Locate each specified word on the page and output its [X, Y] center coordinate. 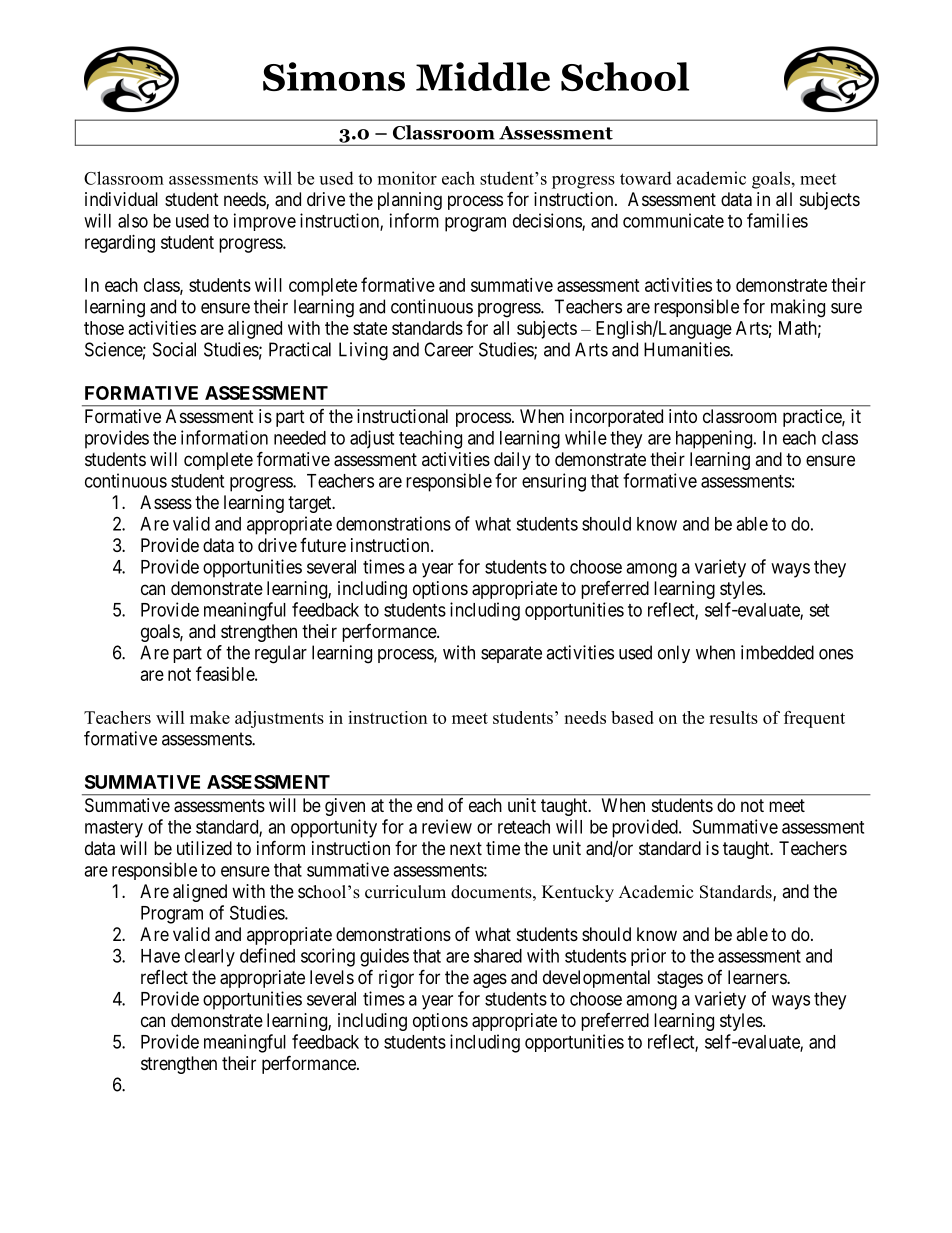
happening [715, 439]
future [323, 545]
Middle [483, 76]
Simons [334, 76]
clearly [210, 958]
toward [646, 178]
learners [758, 977]
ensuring [554, 482]
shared [498, 956]
